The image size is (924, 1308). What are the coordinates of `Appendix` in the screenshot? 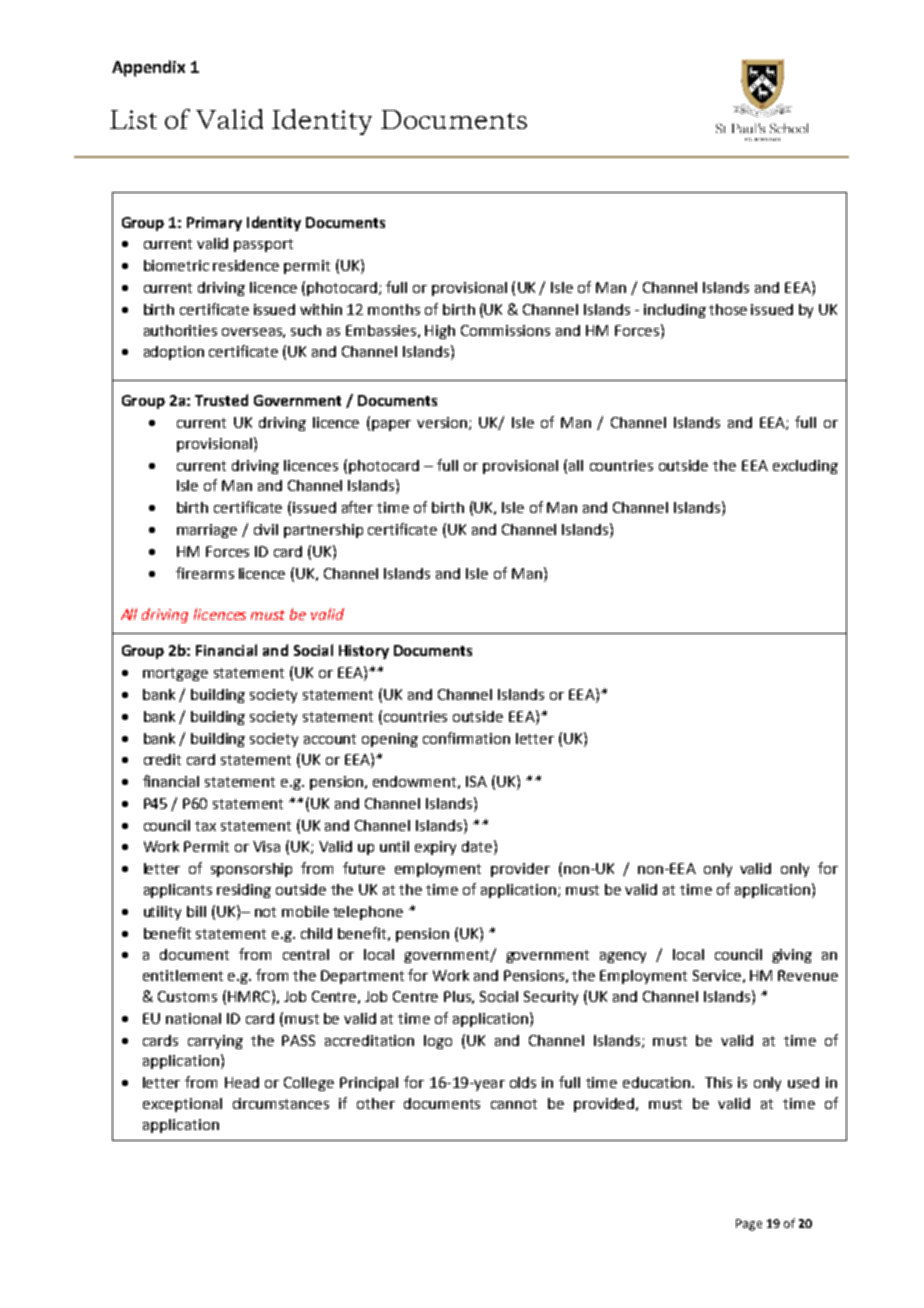 It's located at (148, 68).
